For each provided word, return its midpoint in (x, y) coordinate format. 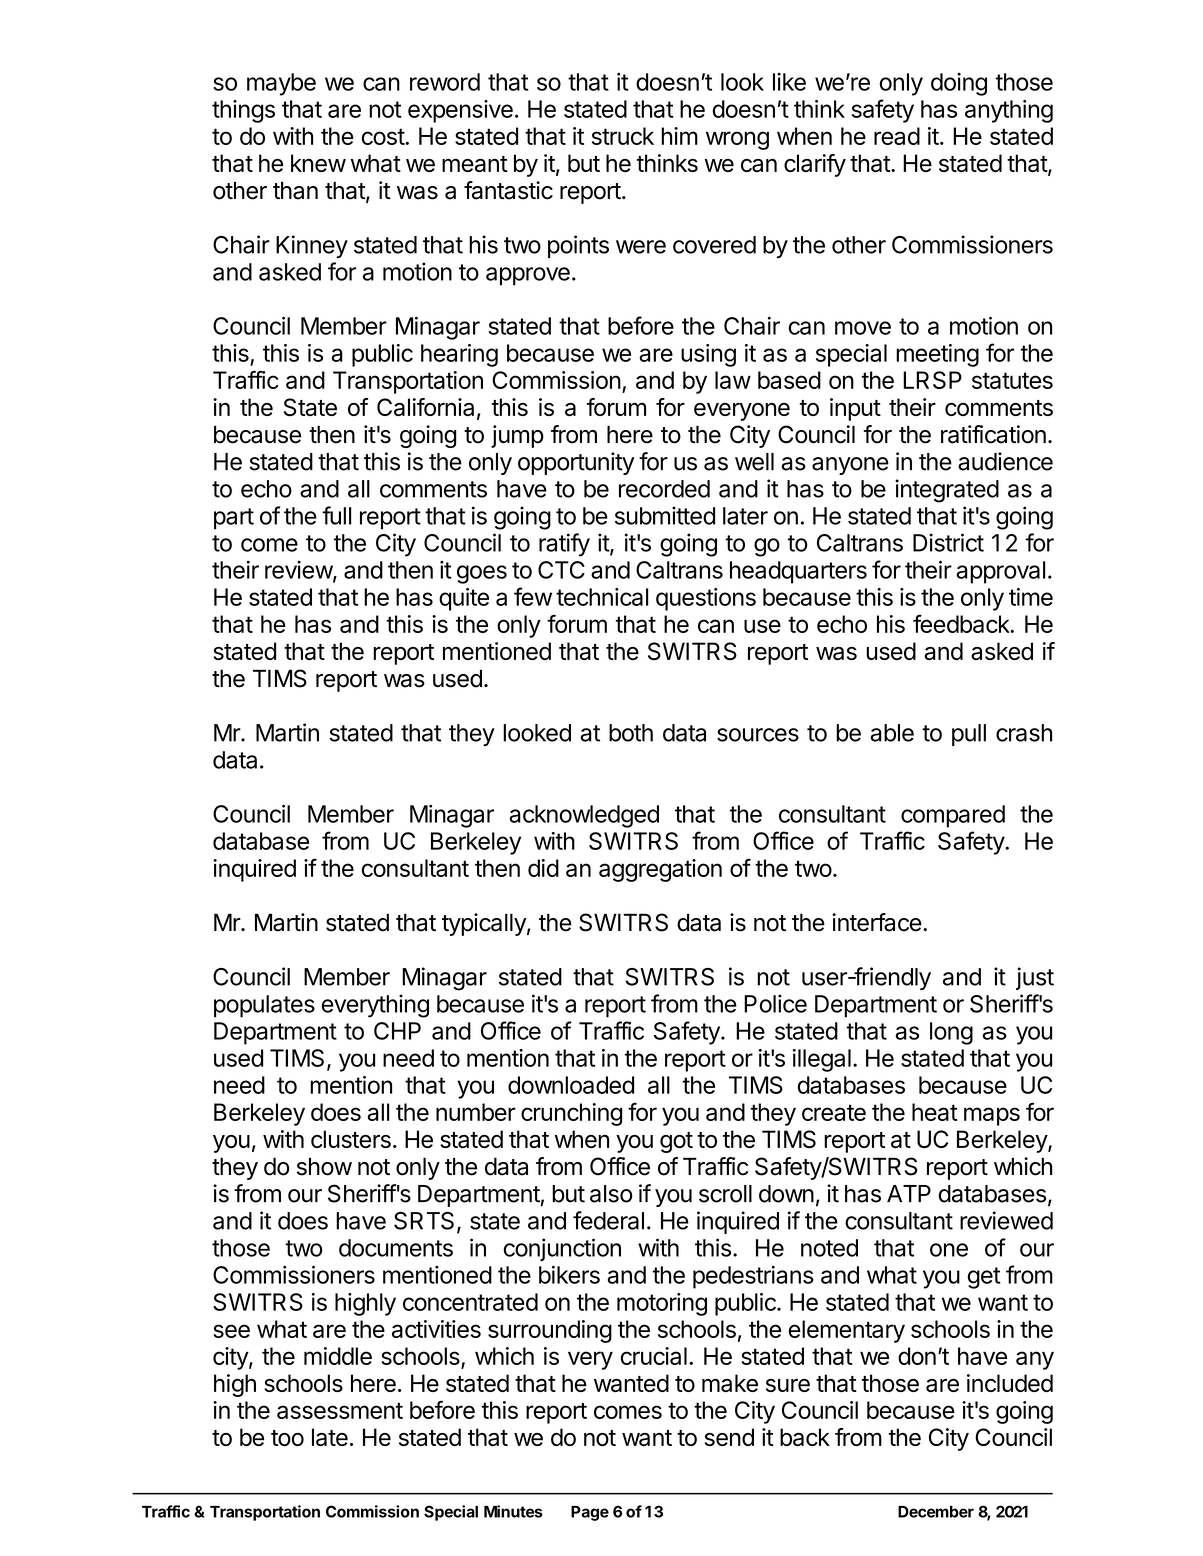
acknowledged (584, 816)
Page (590, 1513)
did (543, 868)
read (897, 136)
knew (318, 163)
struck (623, 136)
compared (953, 816)
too (287, 1438)
